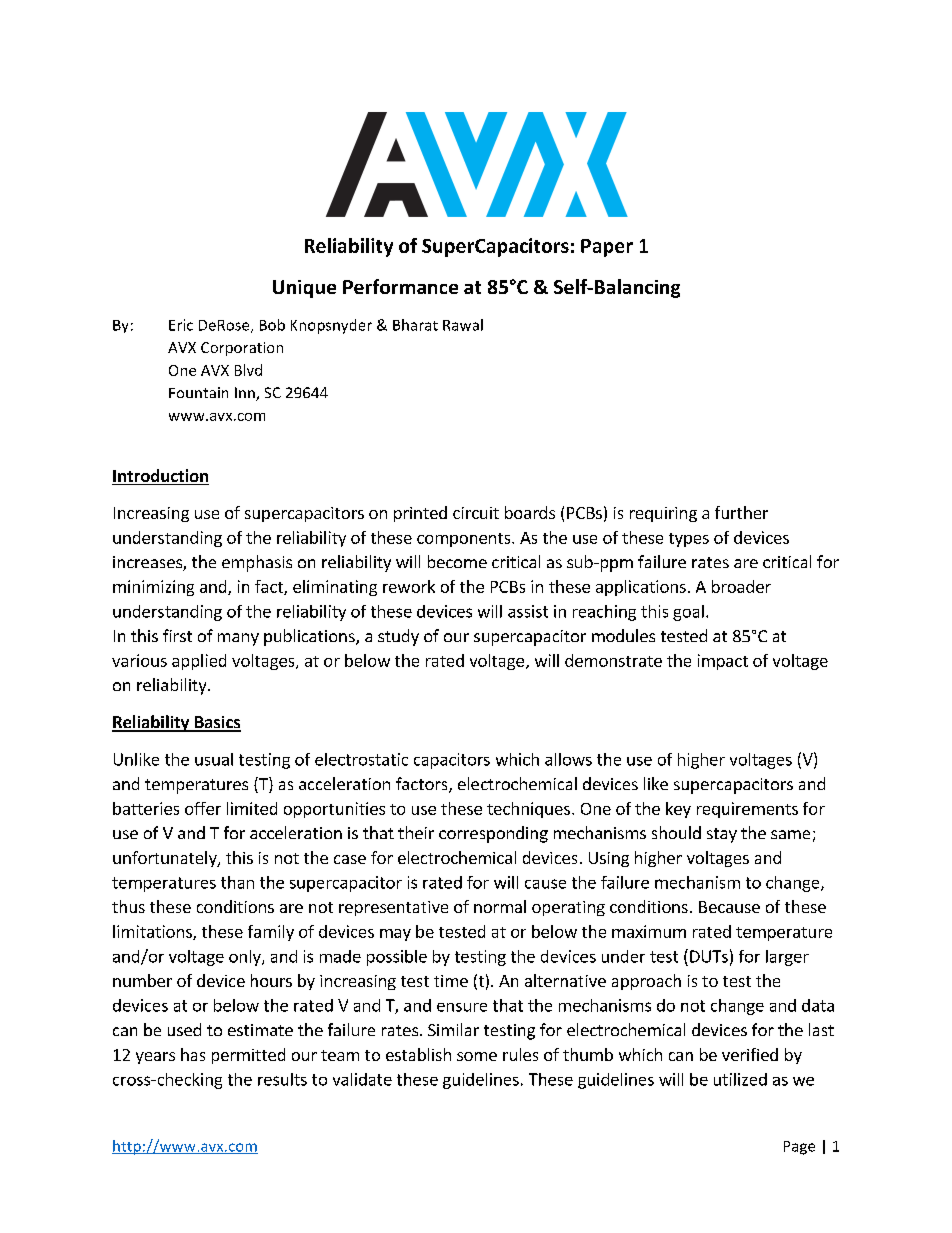 The height and width of the screenshot is (1233, 952). I want to click on Performance, so click(400, 286).
